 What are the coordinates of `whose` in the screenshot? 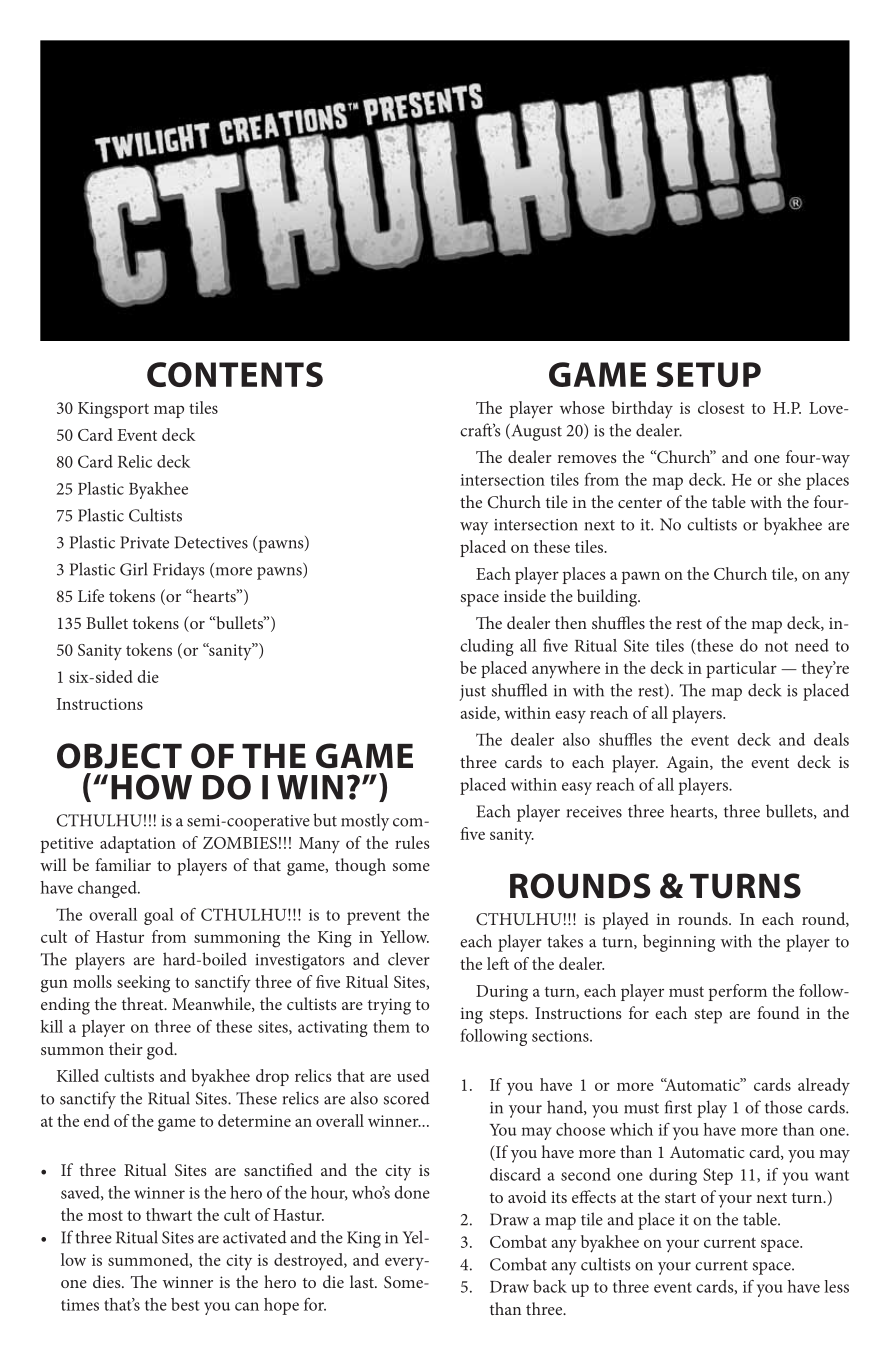 It's located at (582, 407).
